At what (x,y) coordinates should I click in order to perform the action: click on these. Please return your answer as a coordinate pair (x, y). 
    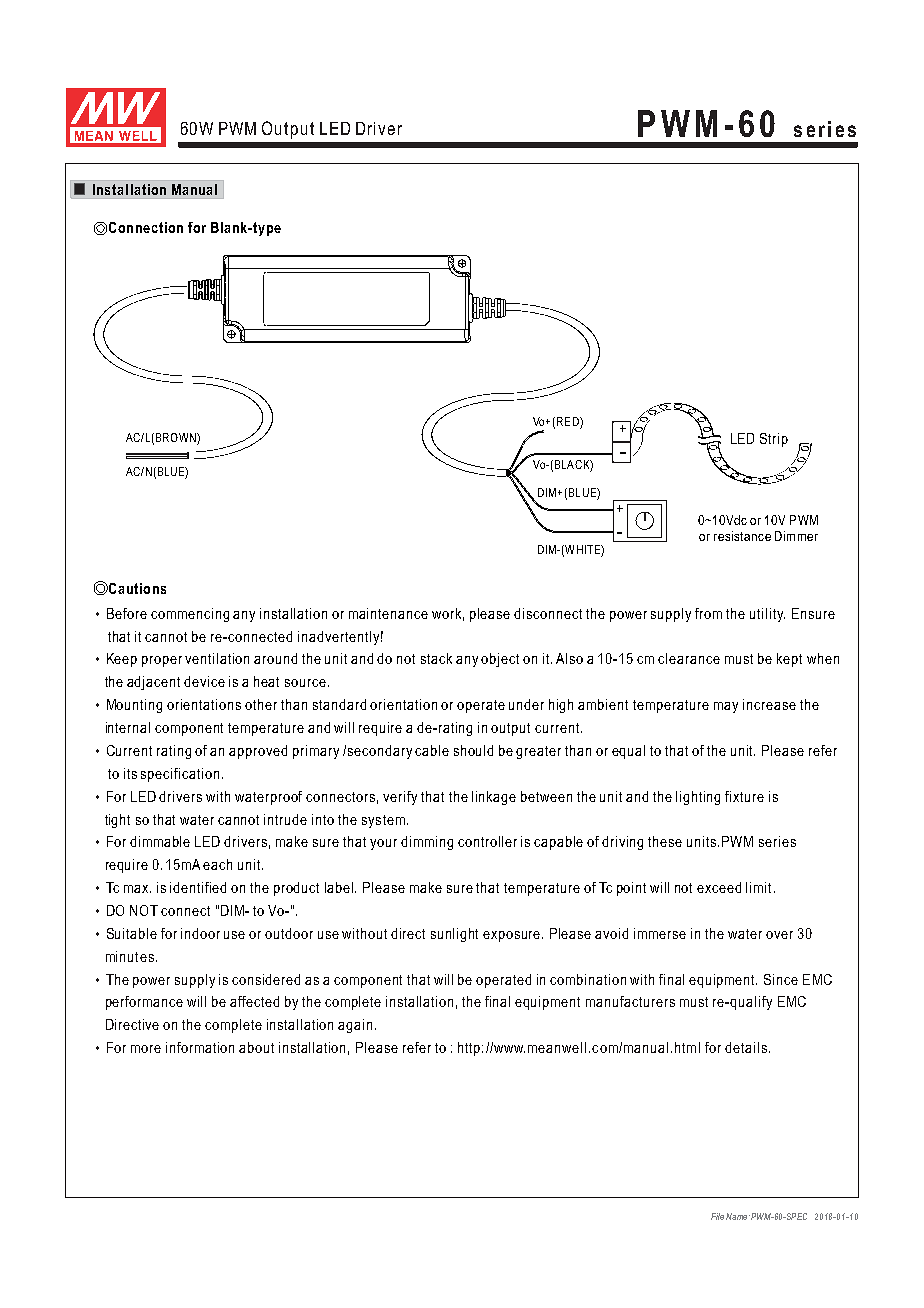
    Looking at the image, I should click on (665, 841).
